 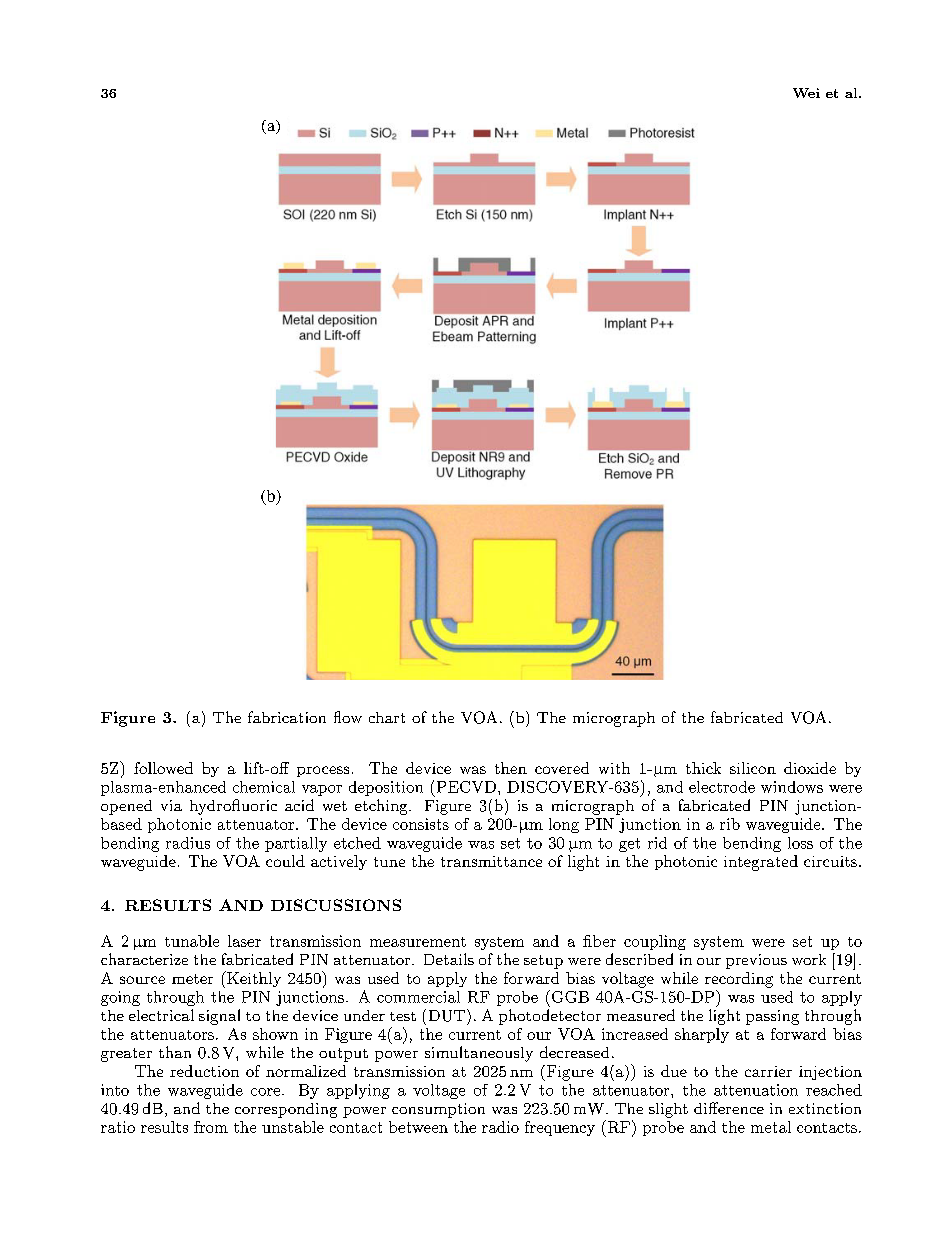 I want to click on dioxide, so click(x=810, y=768).
